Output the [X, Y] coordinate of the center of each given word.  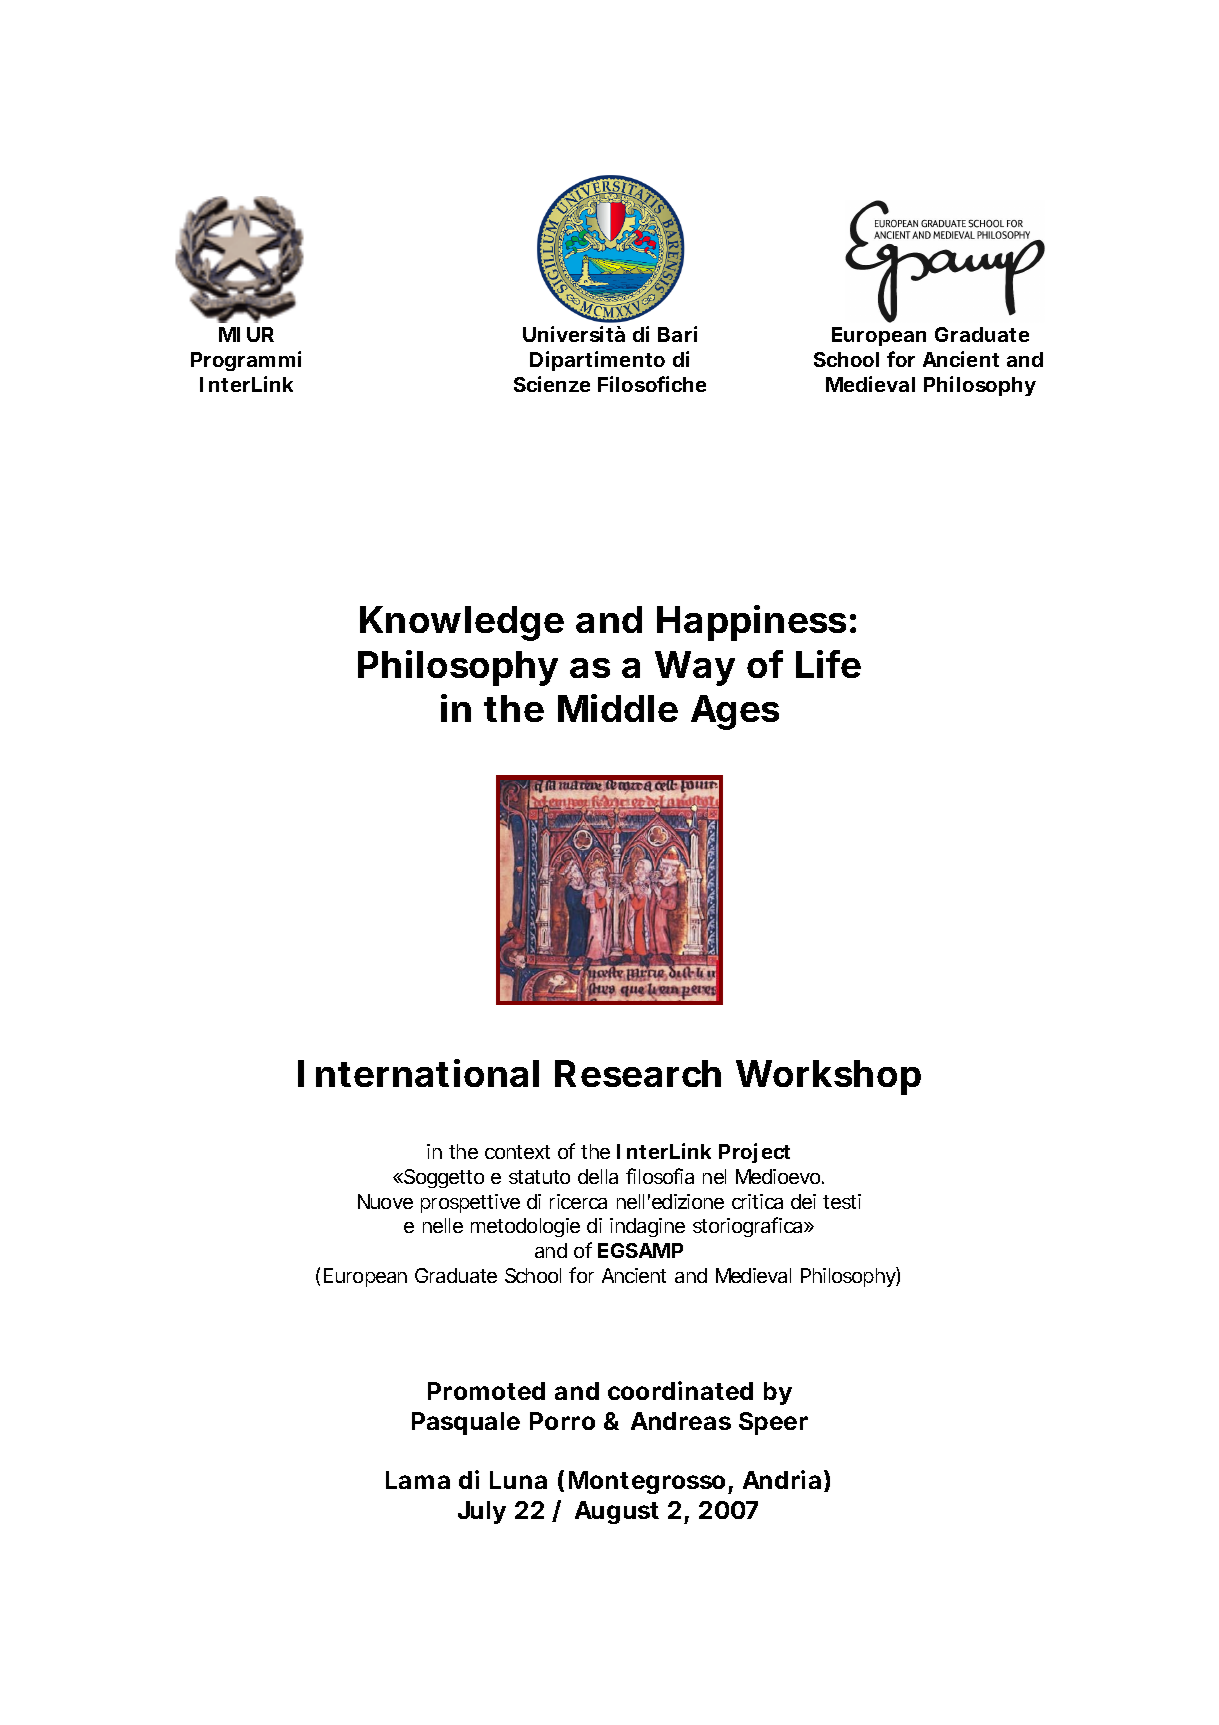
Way [695, 668]
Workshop [828, 1077]
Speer [773, 1423]
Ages [735, 712]
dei [803, 1201]
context [517, 1152]
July [482, 1512]
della [598, 1176]
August [617, 1512]
